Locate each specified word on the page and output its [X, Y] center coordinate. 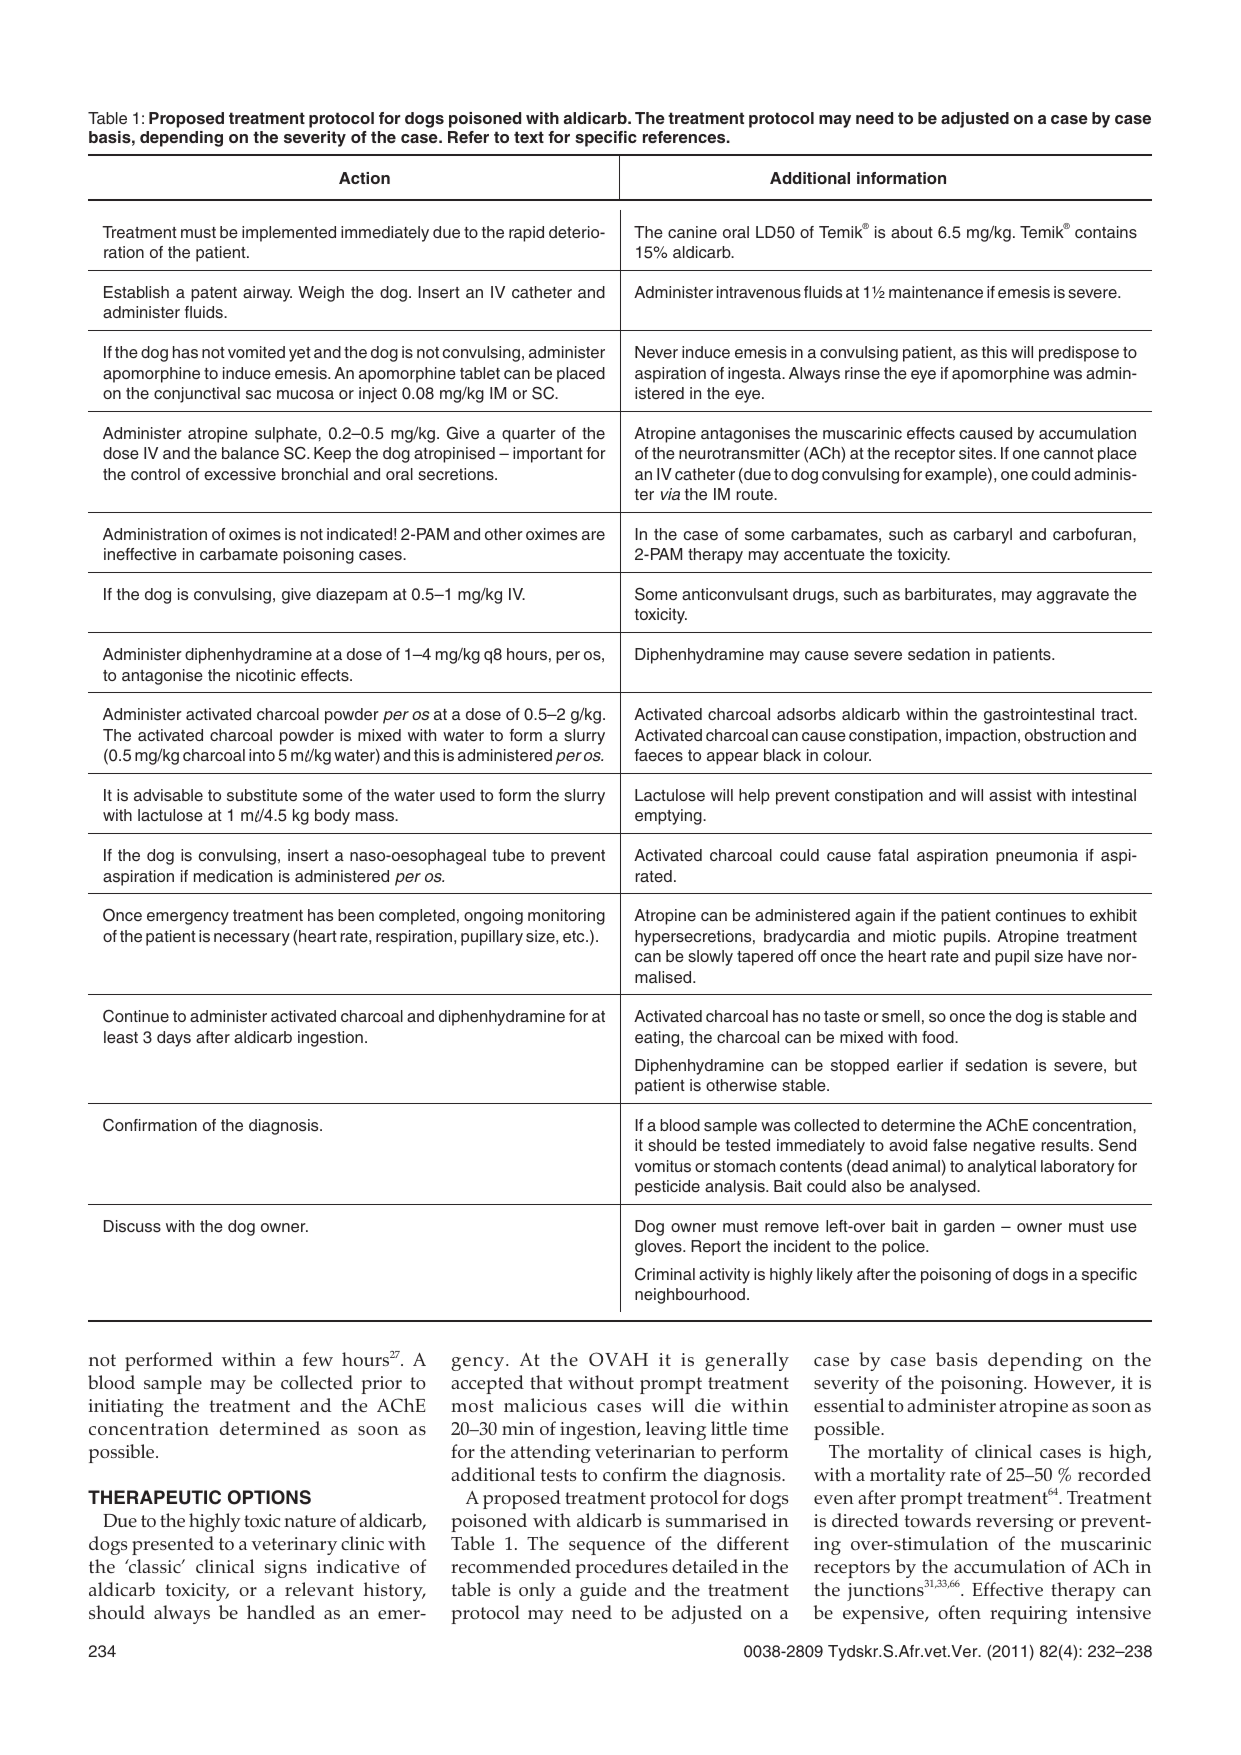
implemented [289, 234]
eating [658, 1039]
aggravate [1073, 596]
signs [286, 1569]
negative [1004, 1147]
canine [692, 232]
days [174, 1039]
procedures [621, 1568]
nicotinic [266, 675]
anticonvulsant [735, 594]
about [912, 232]
